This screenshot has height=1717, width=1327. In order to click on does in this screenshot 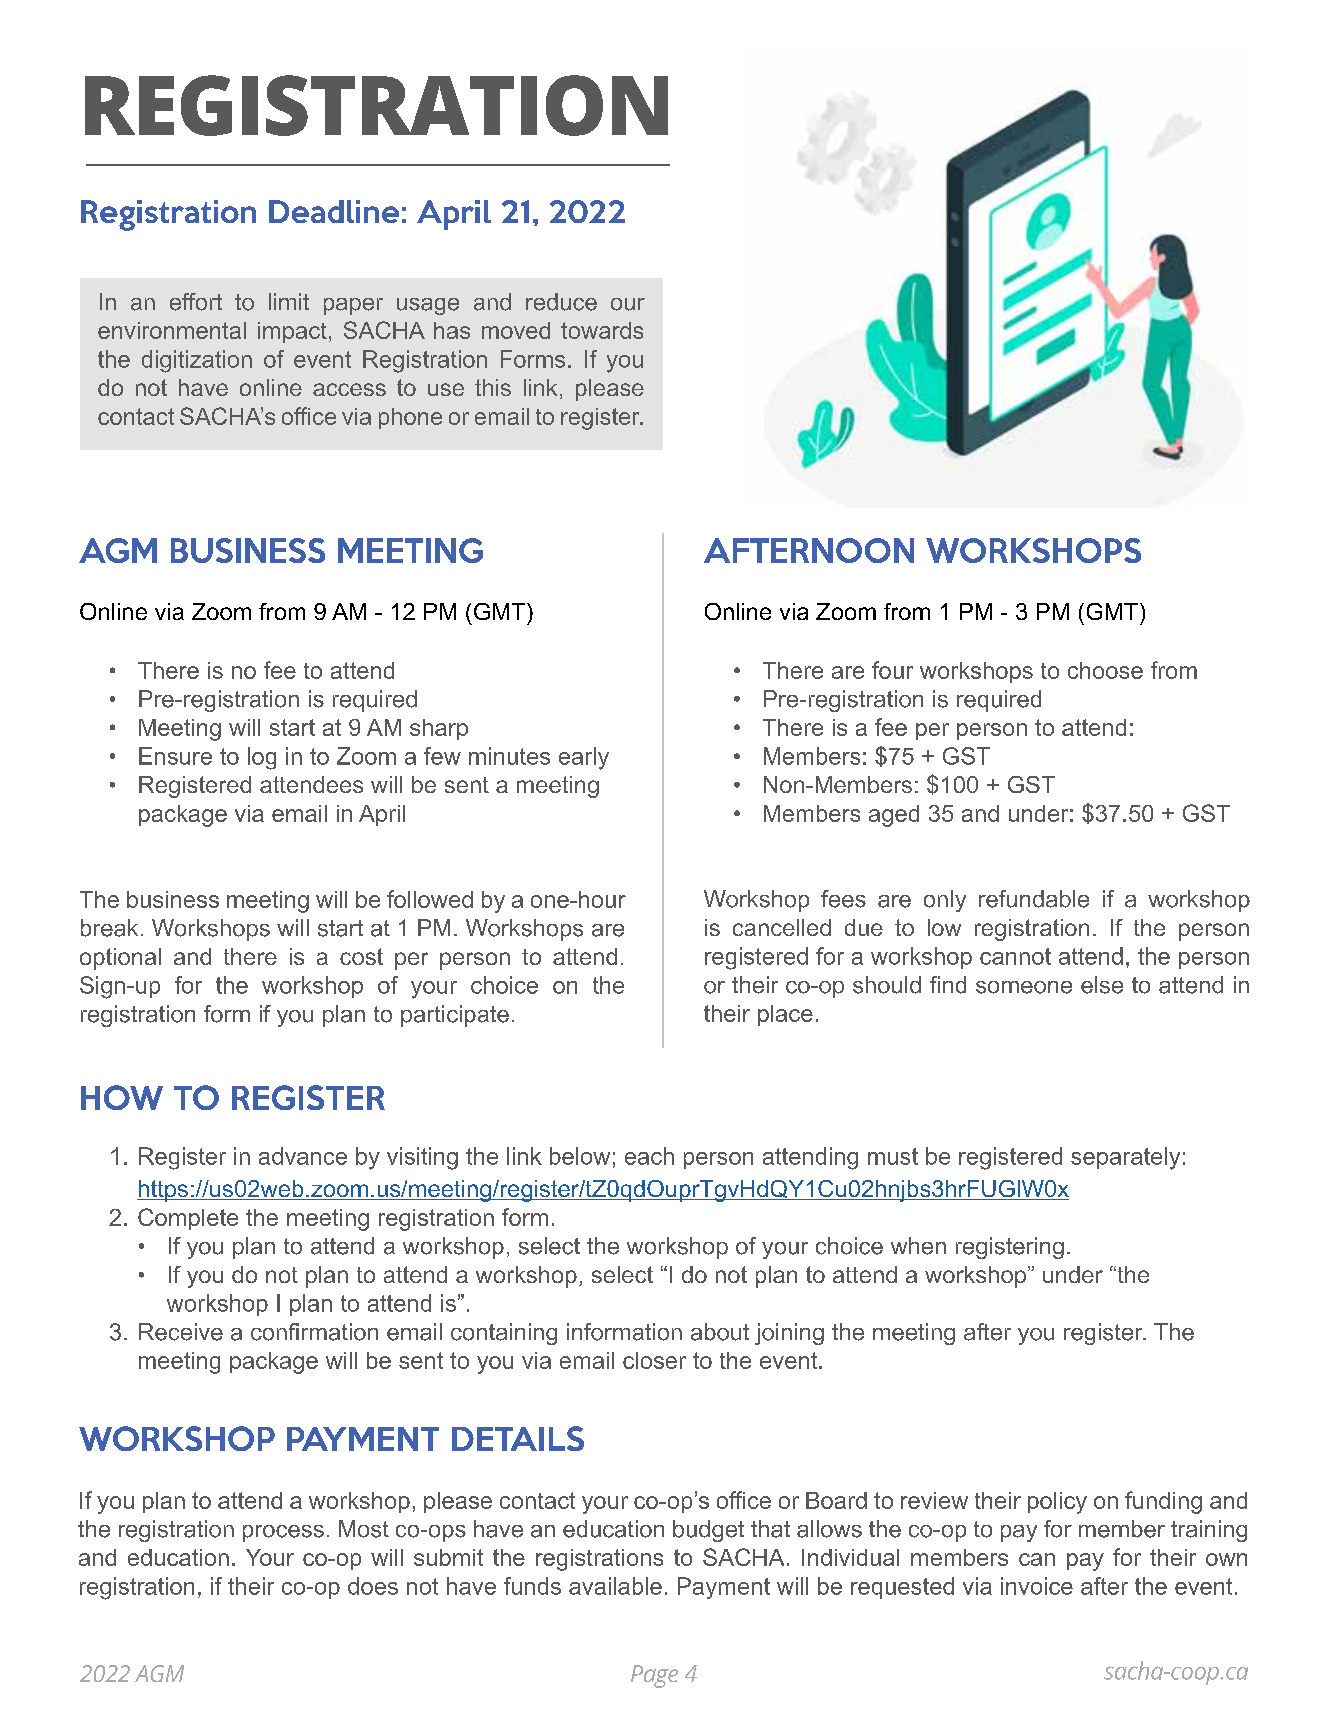, I will do `click(373, 1586)`.
